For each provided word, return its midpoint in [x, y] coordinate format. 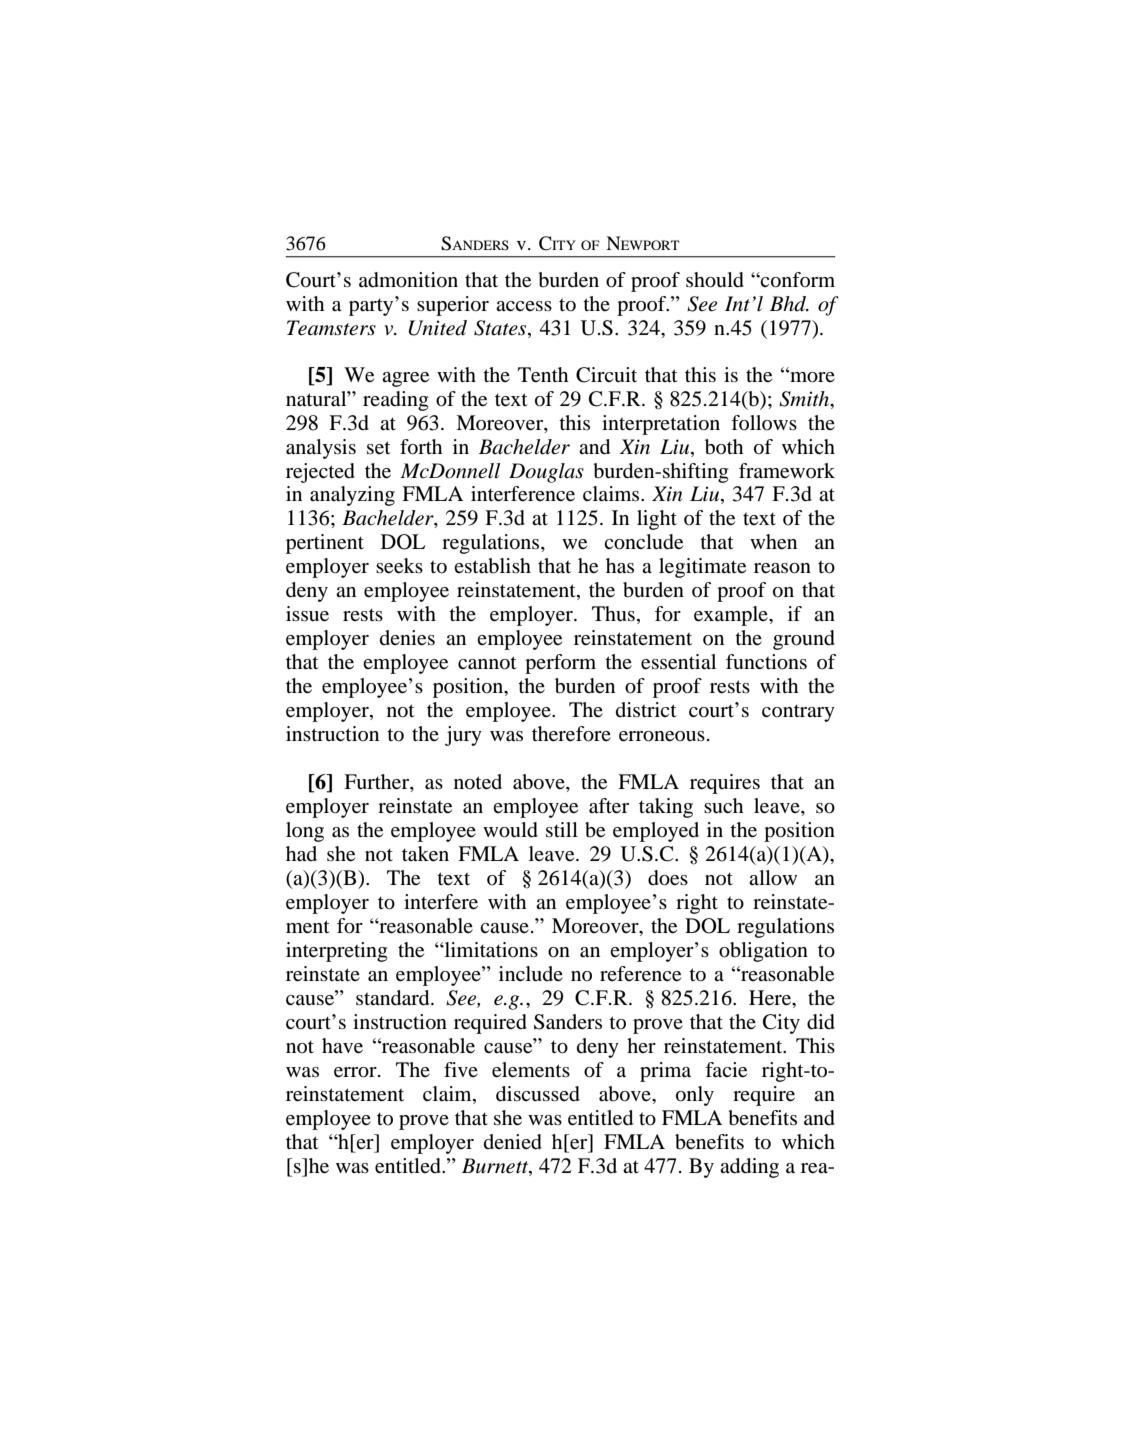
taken [425, 854]
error [356, 1072]
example [732, 616]
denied [513, 1142]
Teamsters [331, 328]
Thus [613, 614]
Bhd [789, 304]
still [562, 830]
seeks [399, 566]
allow [773, 878]
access [524, 306]
